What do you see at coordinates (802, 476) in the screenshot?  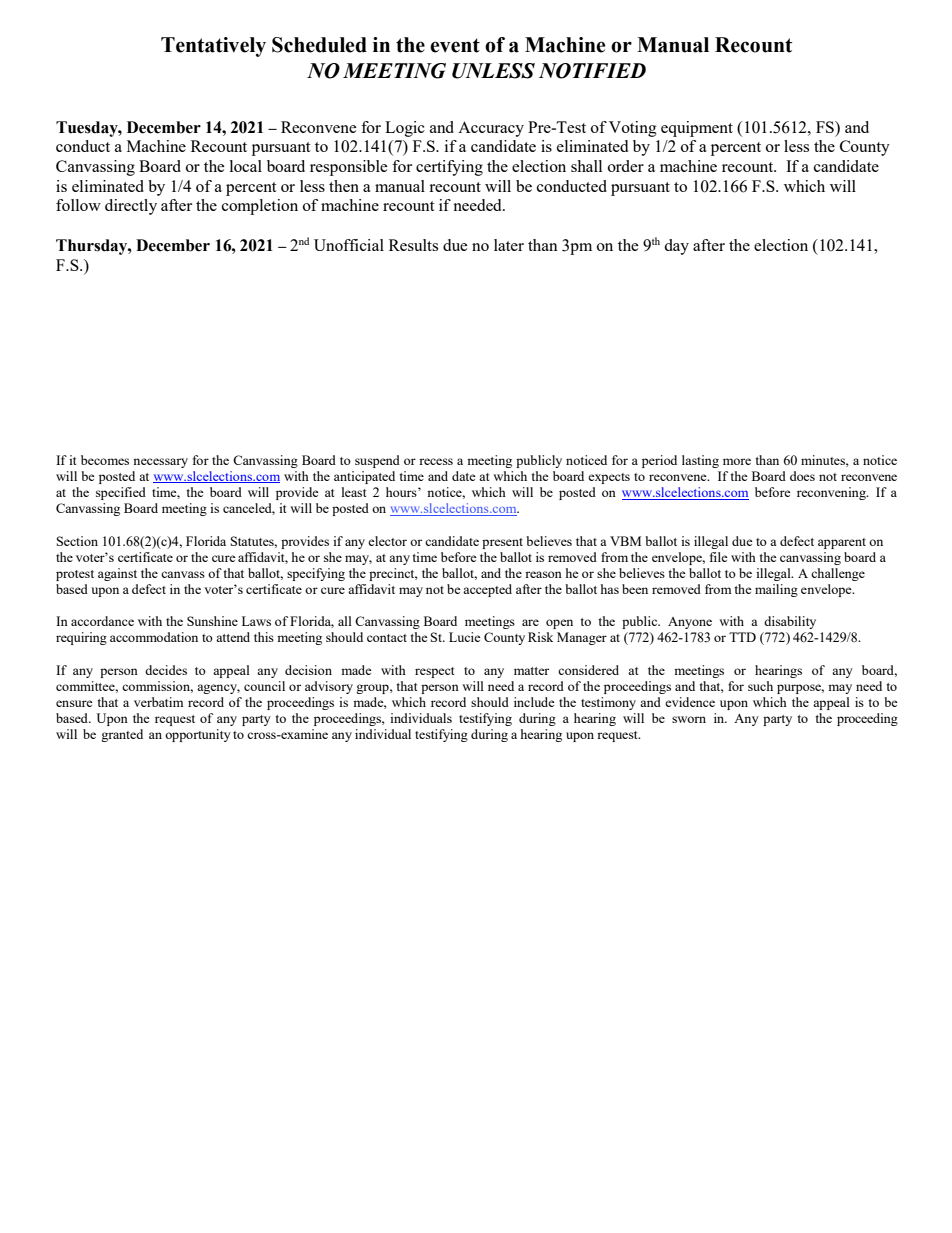 I see `does` at bounding box center [802, 476].
